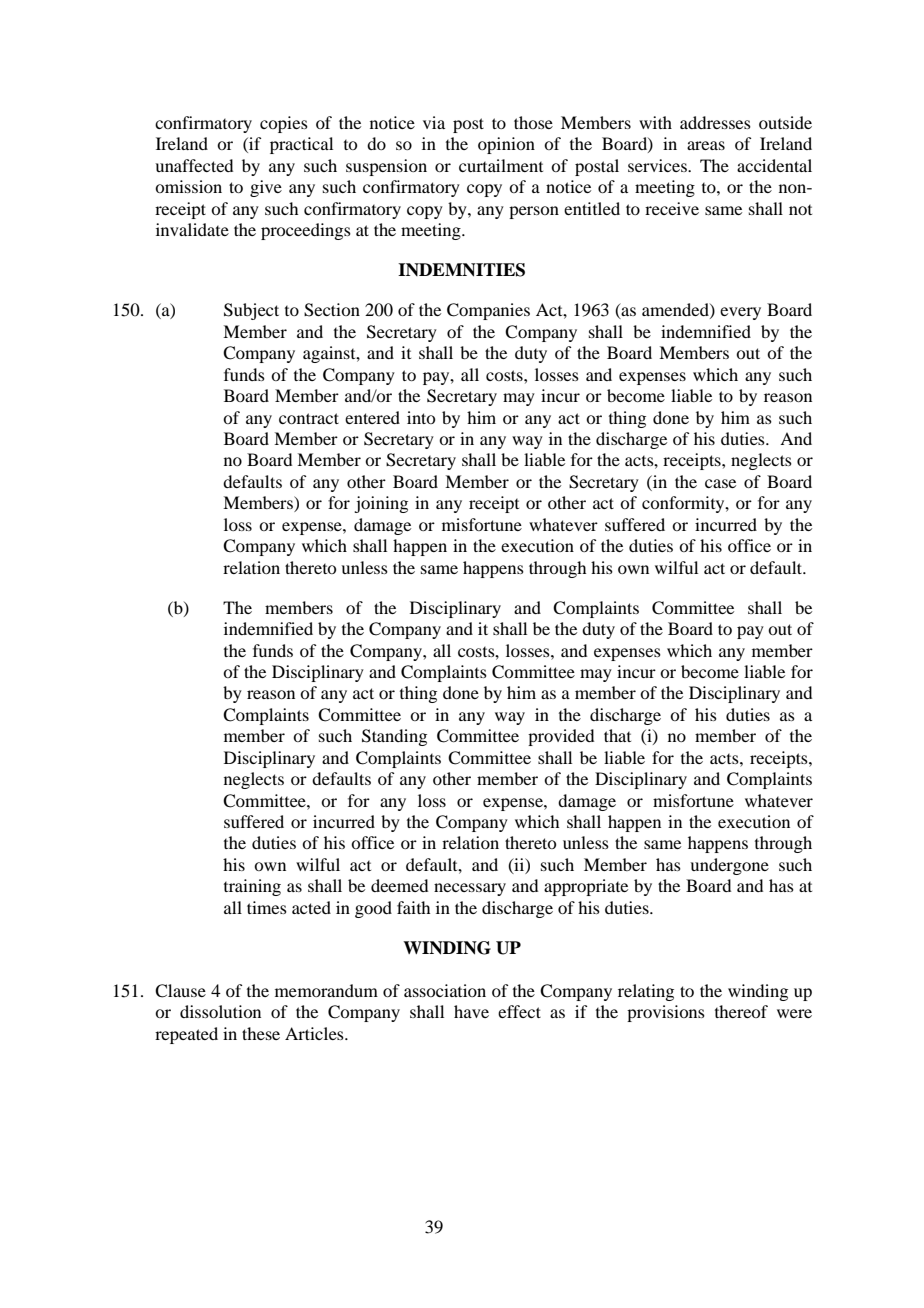  I want to click on dissolution, so click(220, 1011).
